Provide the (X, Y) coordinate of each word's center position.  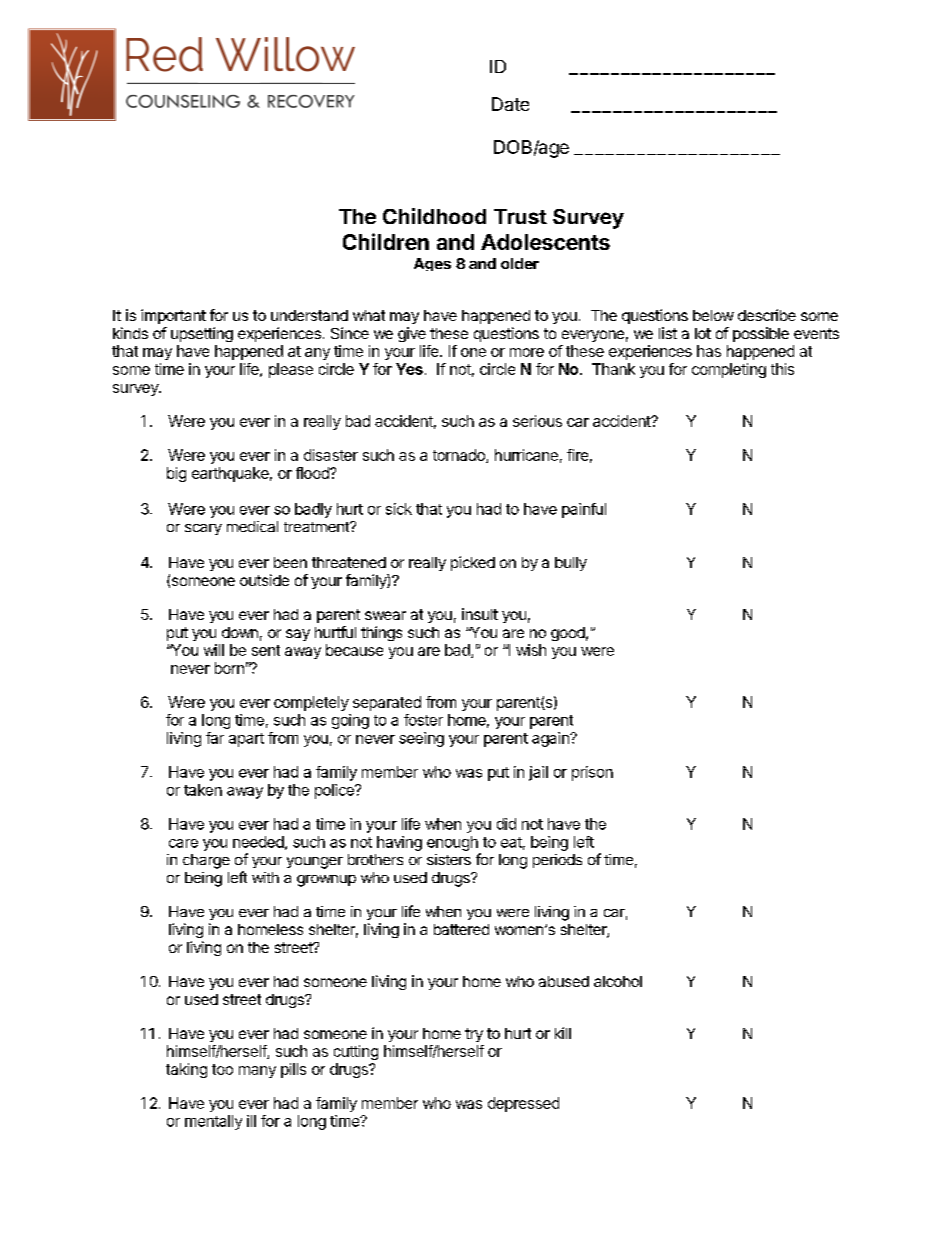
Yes (409, 369)
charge (206, 861)
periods (557, 861)
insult (480, 614)
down (240, 632)
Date (510, 104)
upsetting (202, 334)
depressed (523, 1104)
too (222, 1069)
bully (571, 564)
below (713, 315)
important (173, 316)
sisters (449, 859)
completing (729, 370)
